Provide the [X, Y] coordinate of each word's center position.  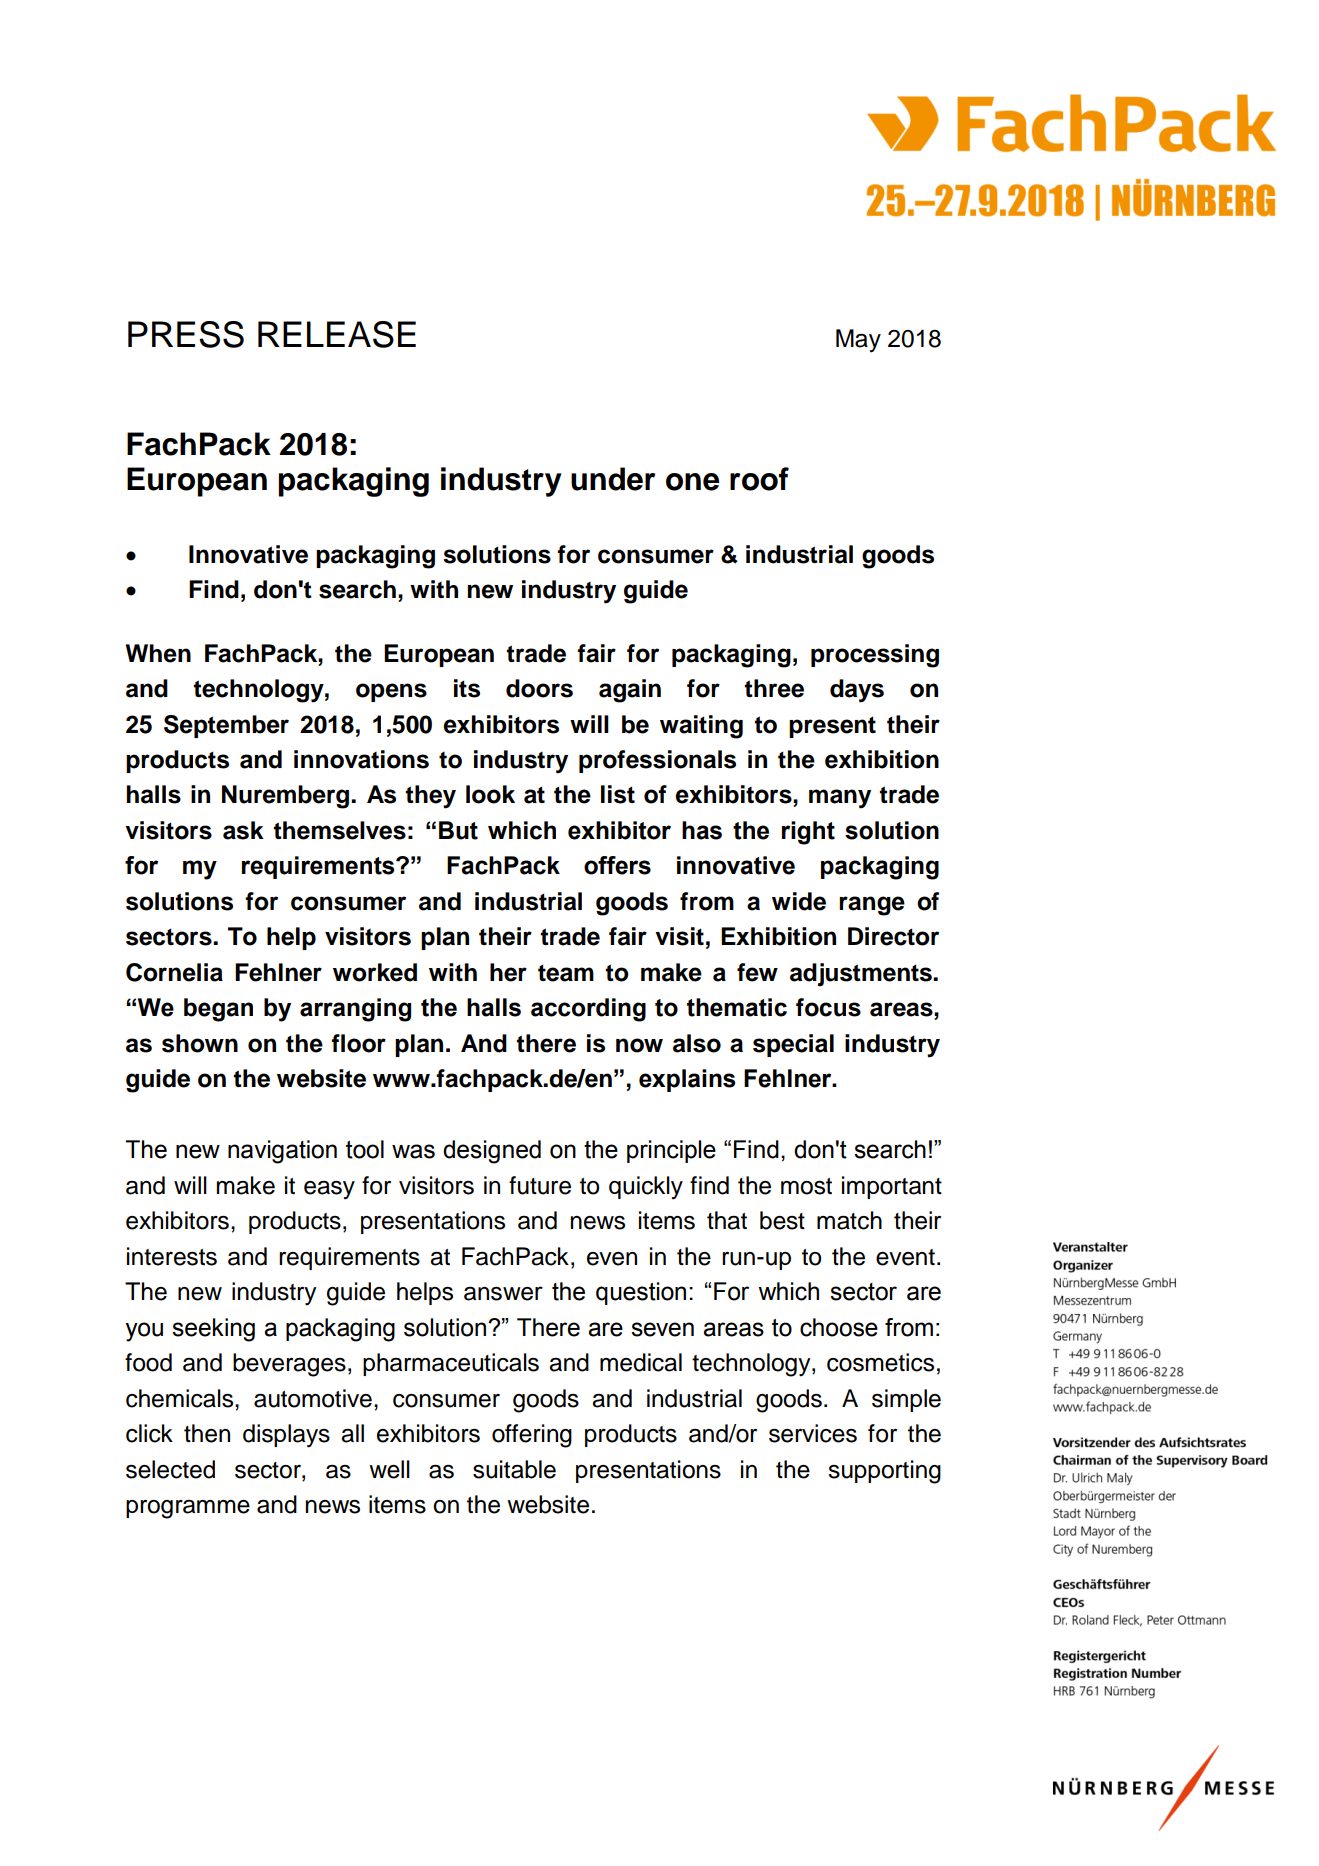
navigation [282, 1152]
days [857, 691]
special [793, 1045]
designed [492, 1152]
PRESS [186, 334]
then [207, 1433]
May [858, 341]
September [226, 726]
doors [539, 688]
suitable [514, 1469]
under [613, 479]
